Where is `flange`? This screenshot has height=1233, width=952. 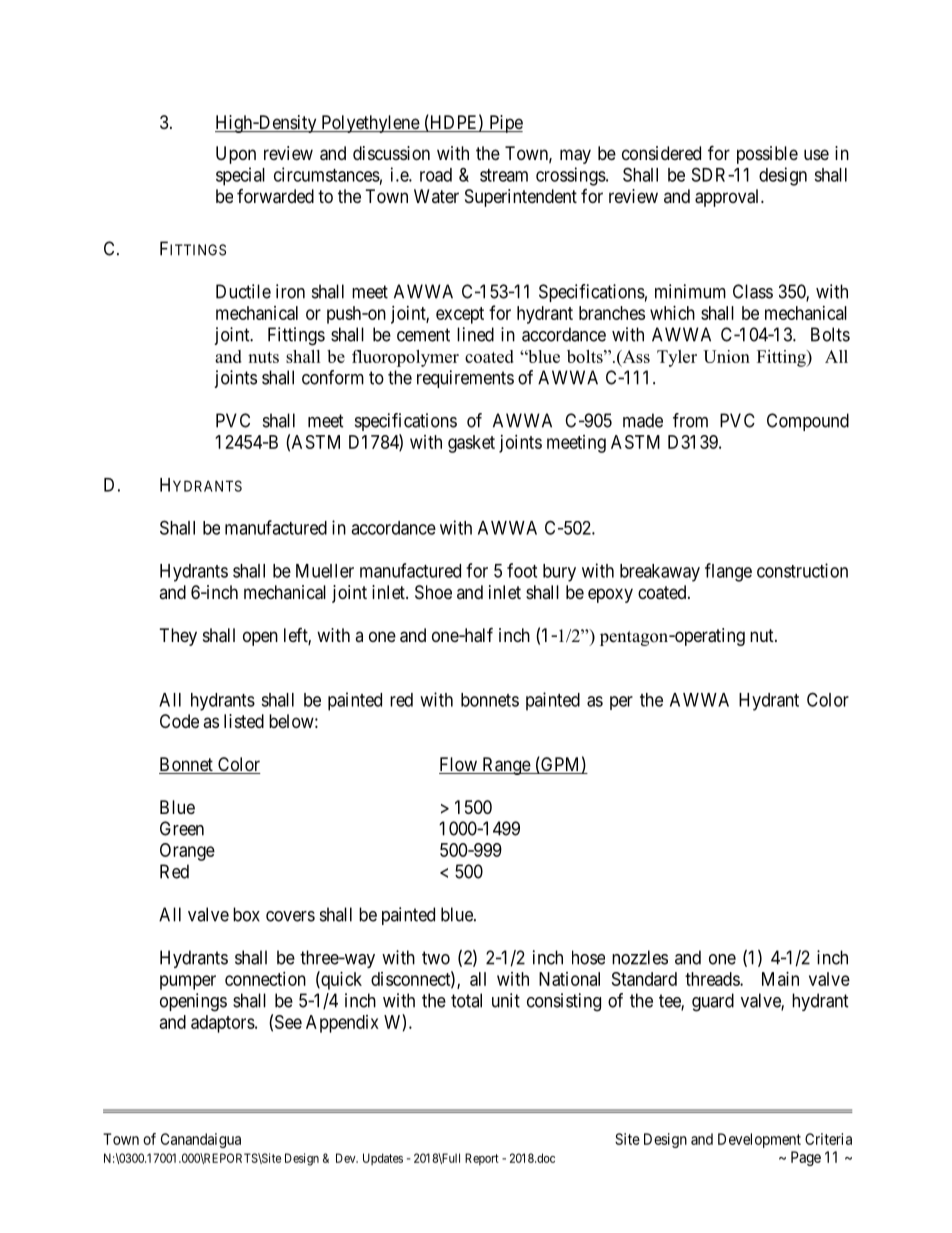
flange is located at coordinates (728, 572).
